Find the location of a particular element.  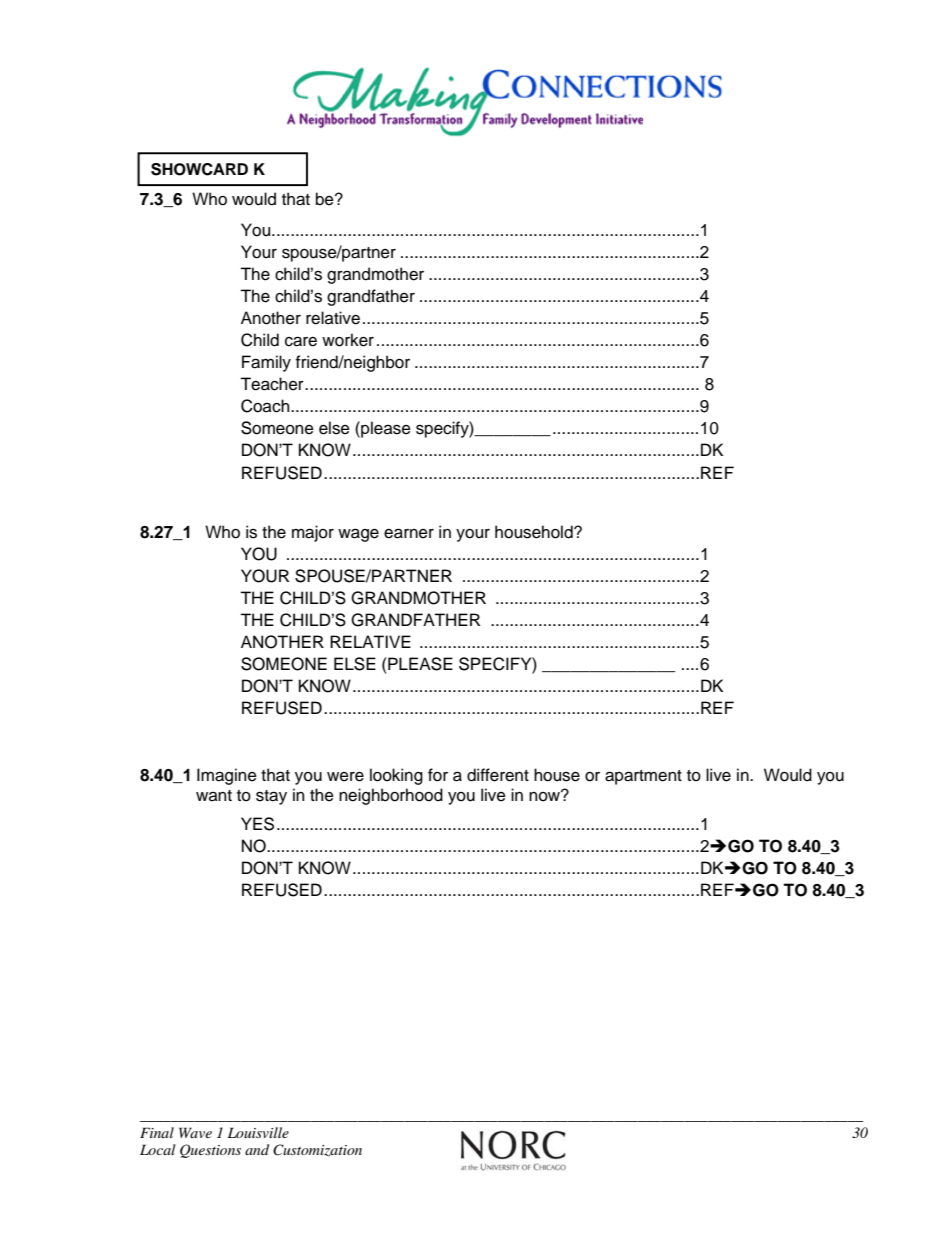

Louisville is located at coordinates (258, 1132).
